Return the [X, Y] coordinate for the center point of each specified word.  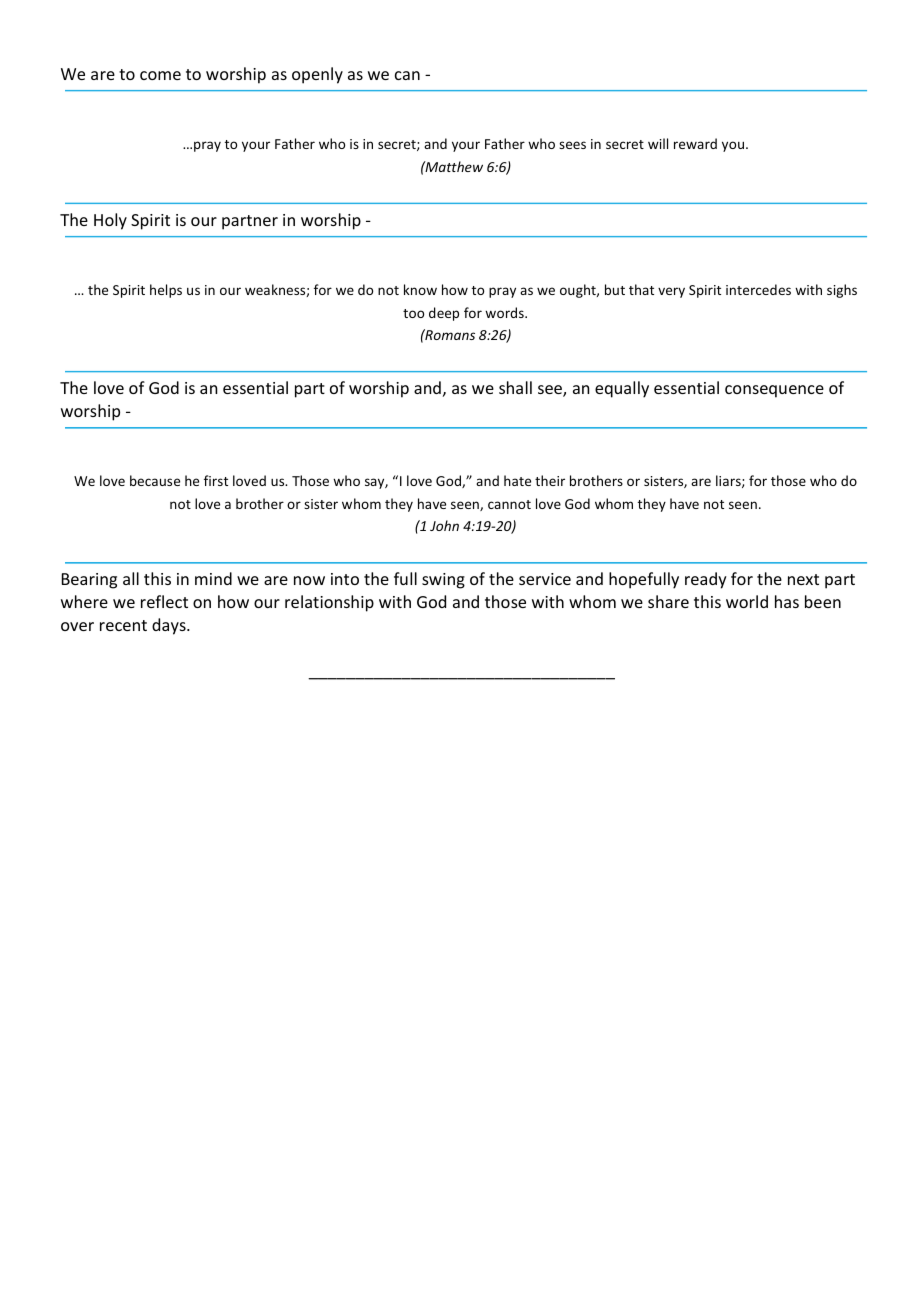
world [747, 601]
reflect [164, 601]
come [160, 75]
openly [317, 75]
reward [695, 143]
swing [443, 581]
